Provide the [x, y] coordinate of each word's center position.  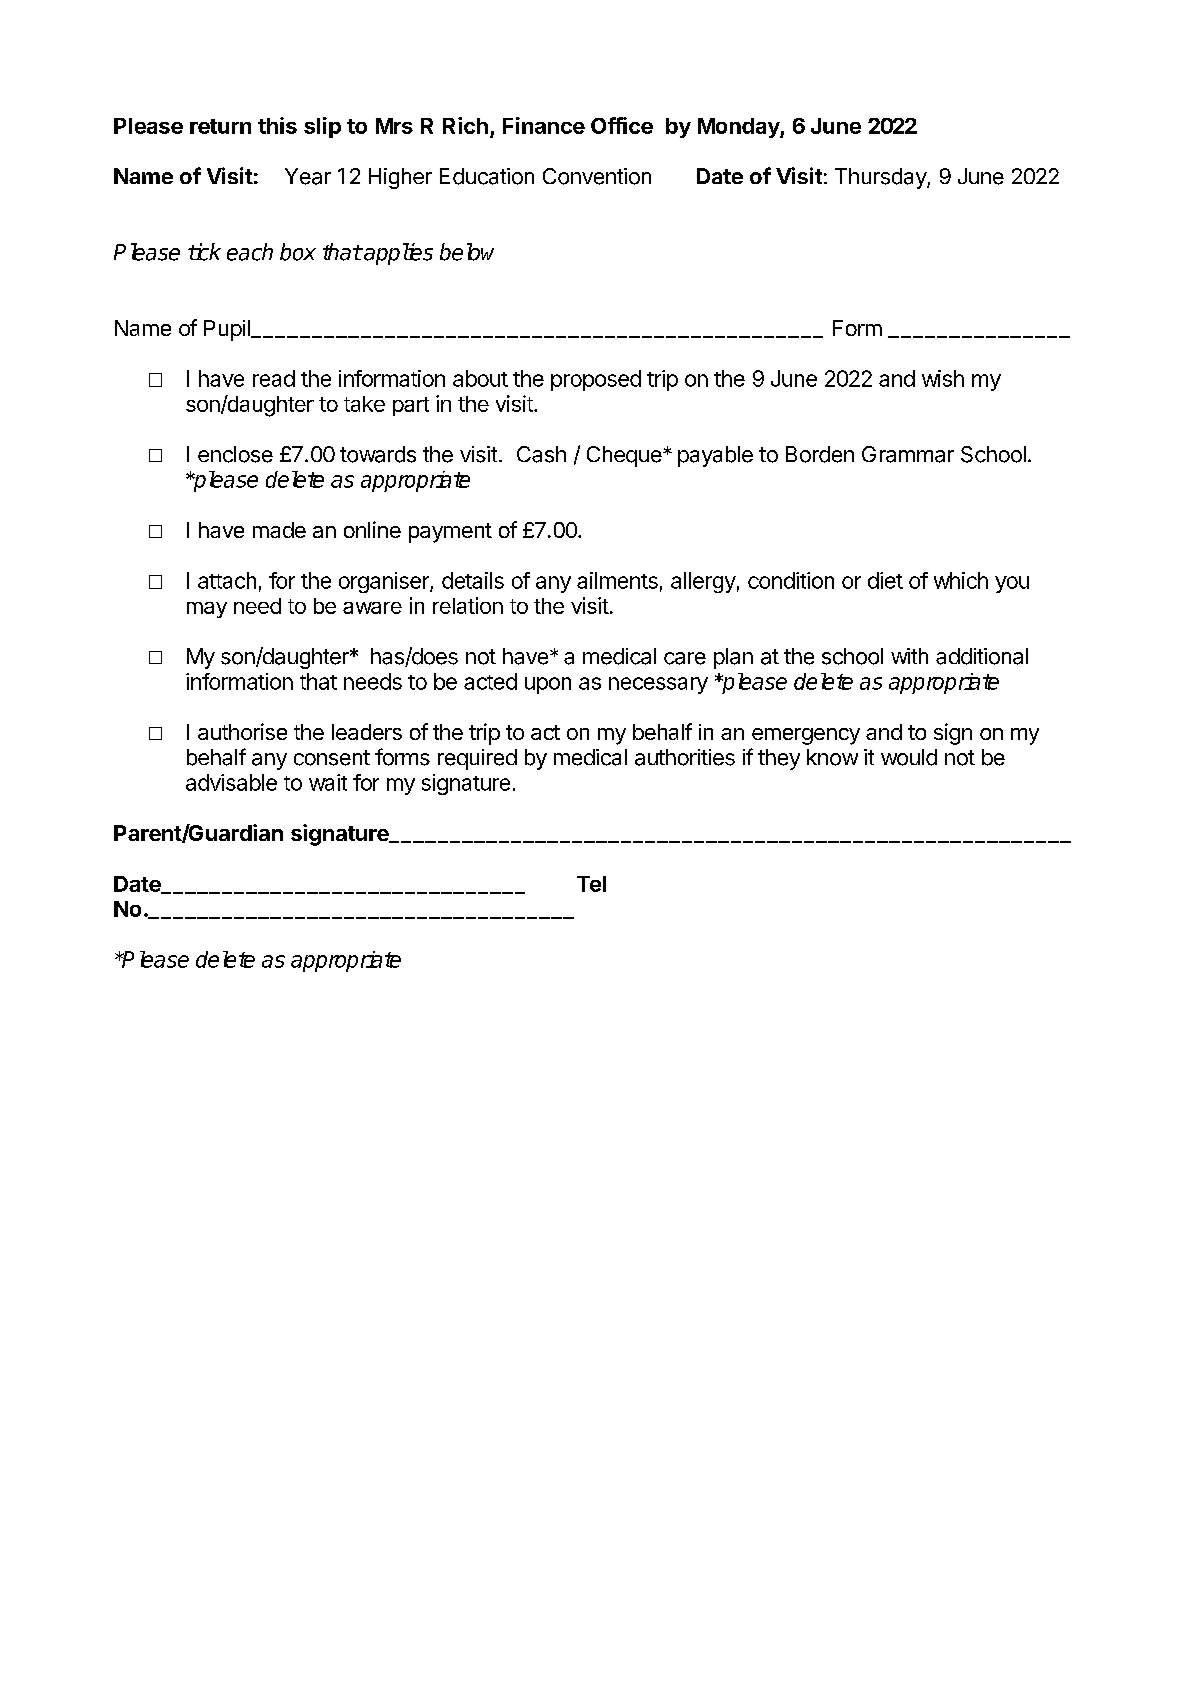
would [909, 757]
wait [328, 782]
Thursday [881, 178]
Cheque [625, 456]
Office [622, 125]
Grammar [908, 454]
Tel [591, 884]
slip [322, 127]
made [279, 530]
